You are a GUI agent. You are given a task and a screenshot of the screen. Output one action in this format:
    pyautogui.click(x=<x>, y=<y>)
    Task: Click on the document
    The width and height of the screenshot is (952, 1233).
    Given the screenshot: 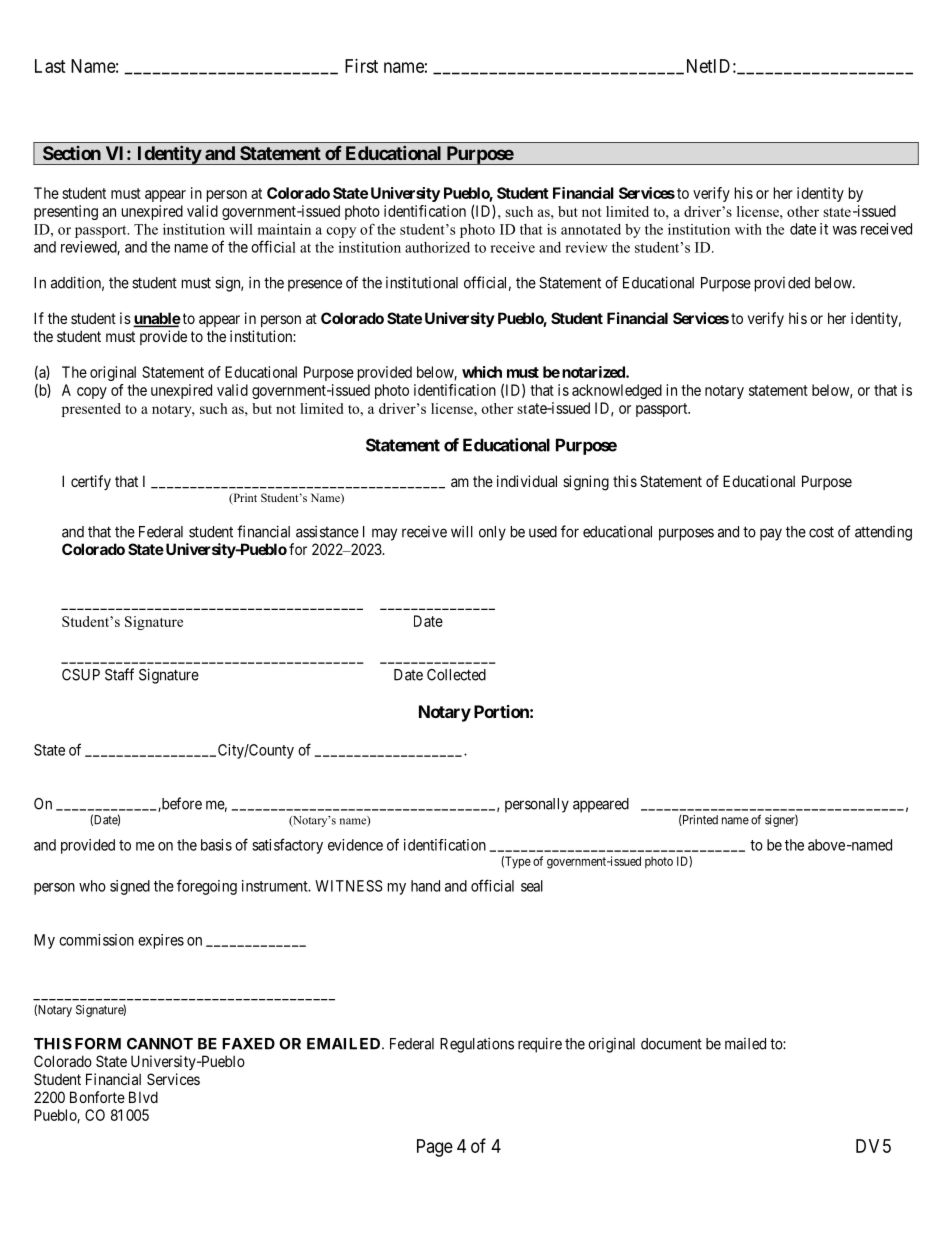 What is the action you would take?
    pyautogui.click(x=671, y=1044)
